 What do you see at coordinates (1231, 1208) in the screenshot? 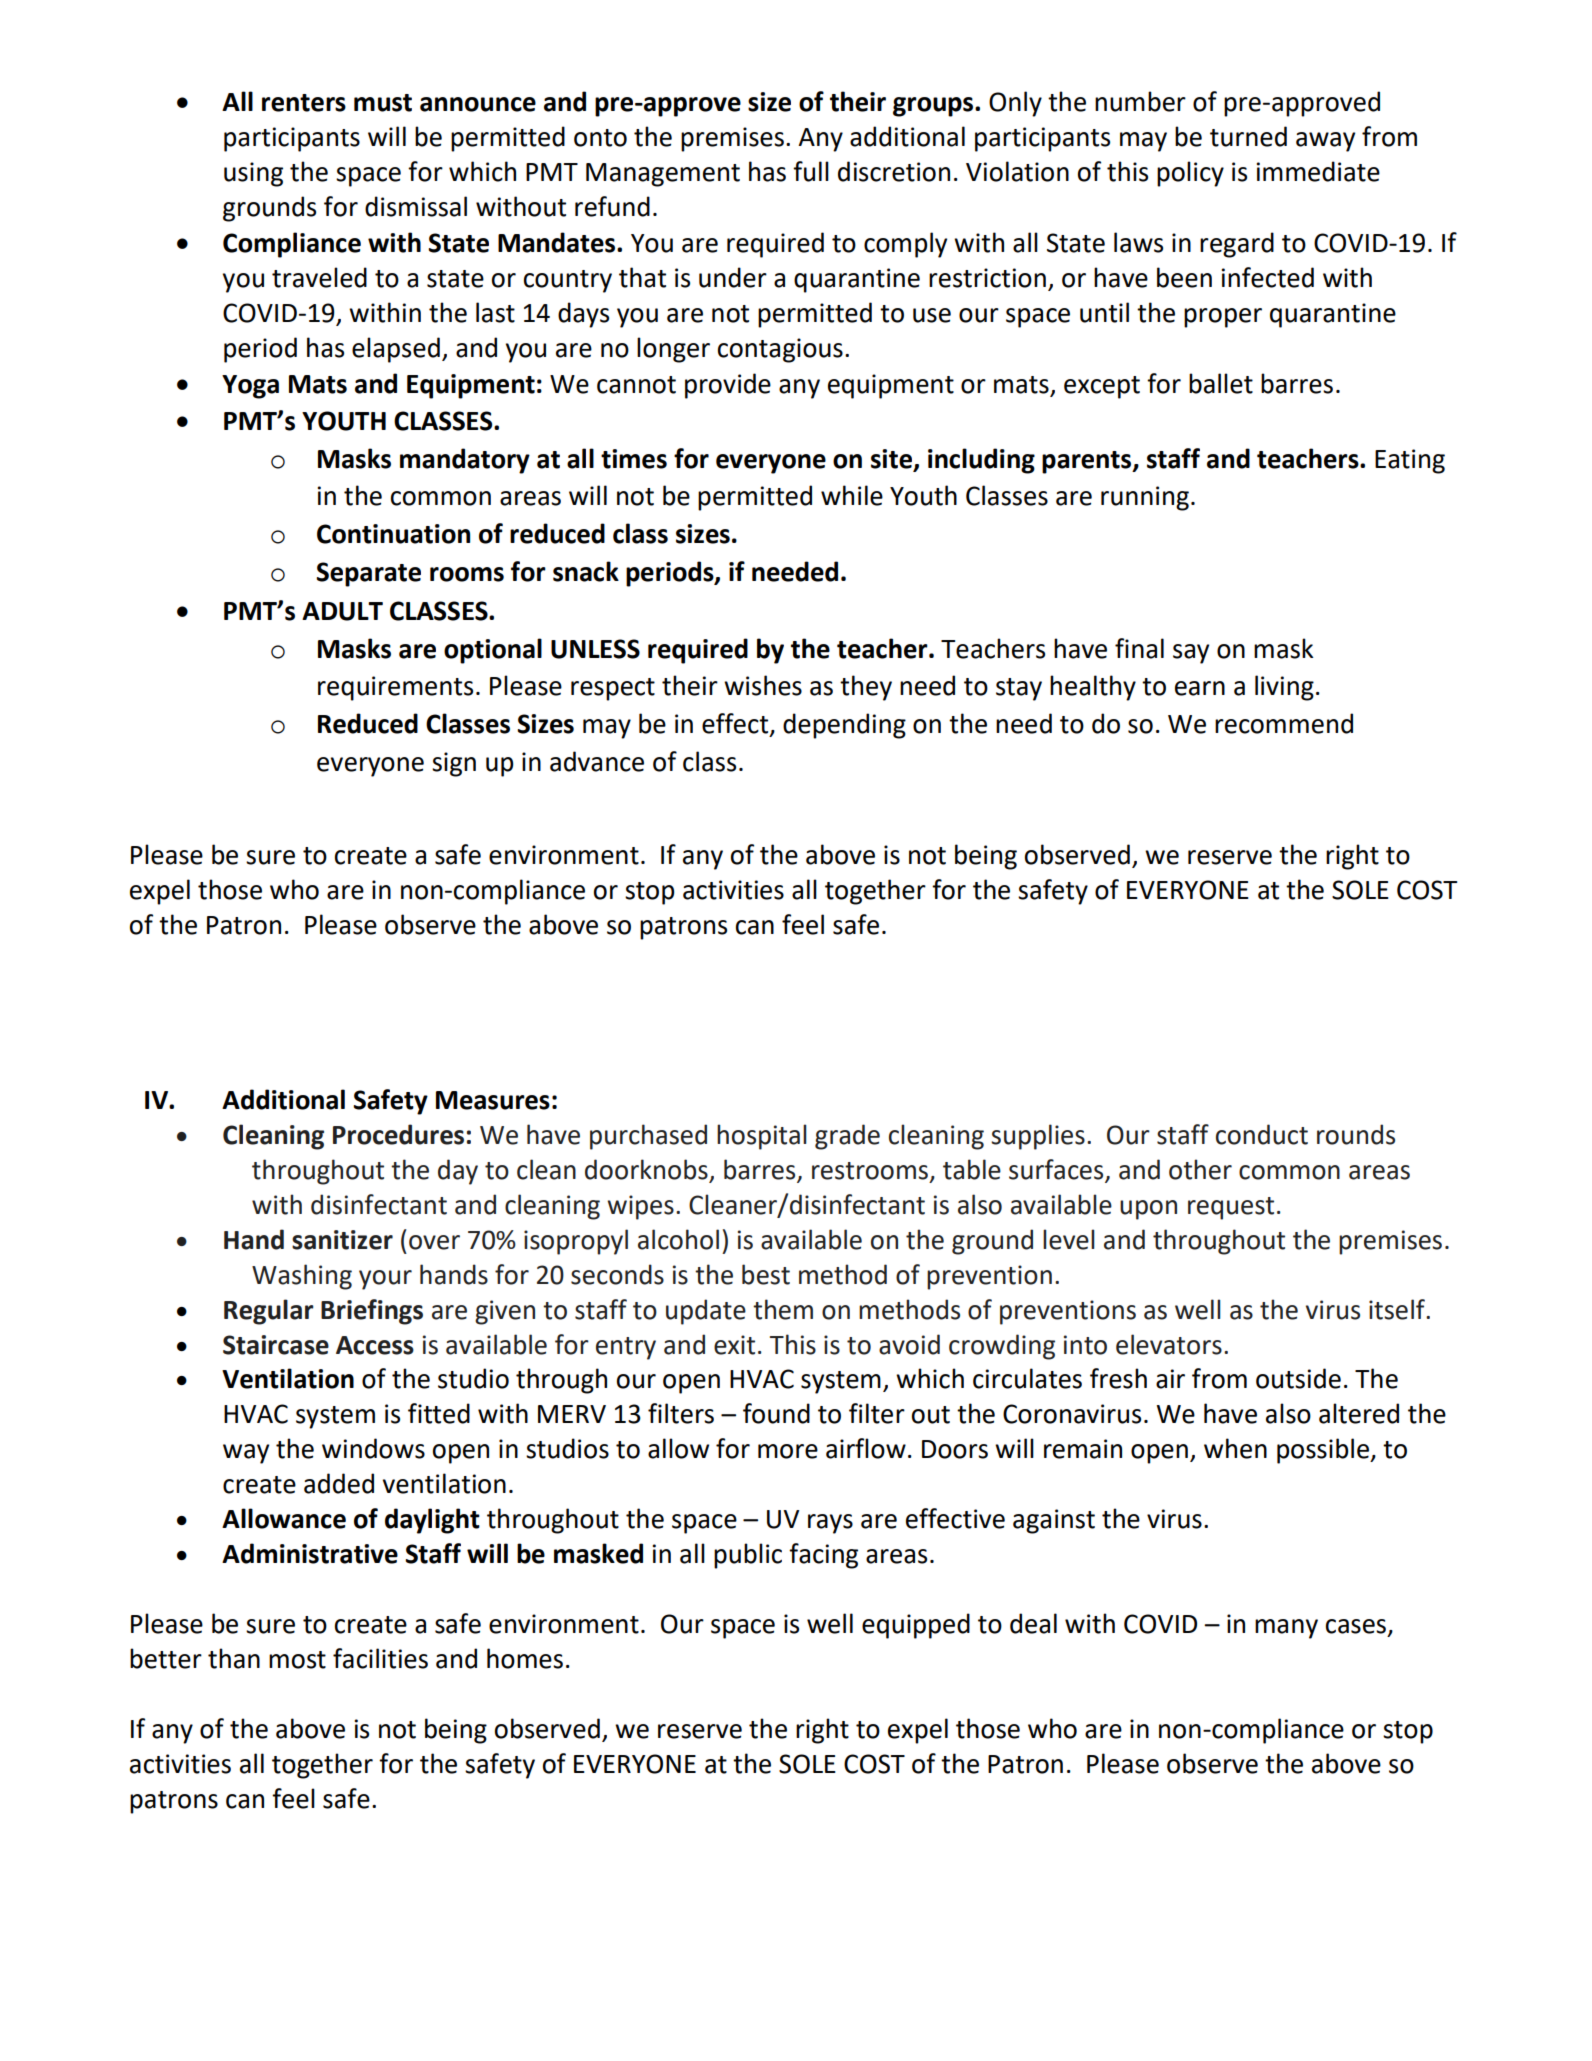
I see `request` at bounding box center [1231, 1208].
